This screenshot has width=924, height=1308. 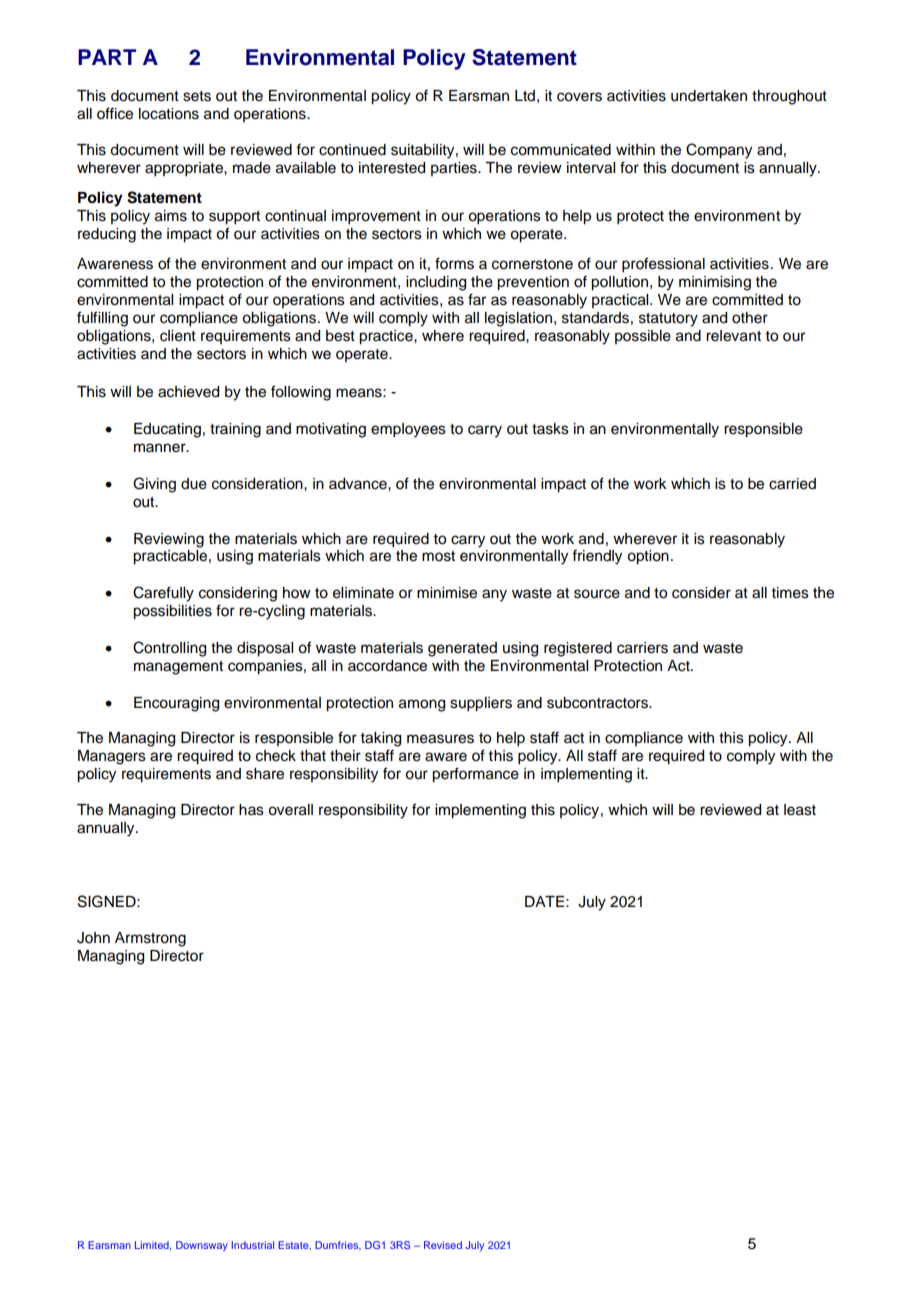 What do you see at coordinates (253, 1245) in the screenshot?
I see `Industrial` at bounding box center [253, 1245].
